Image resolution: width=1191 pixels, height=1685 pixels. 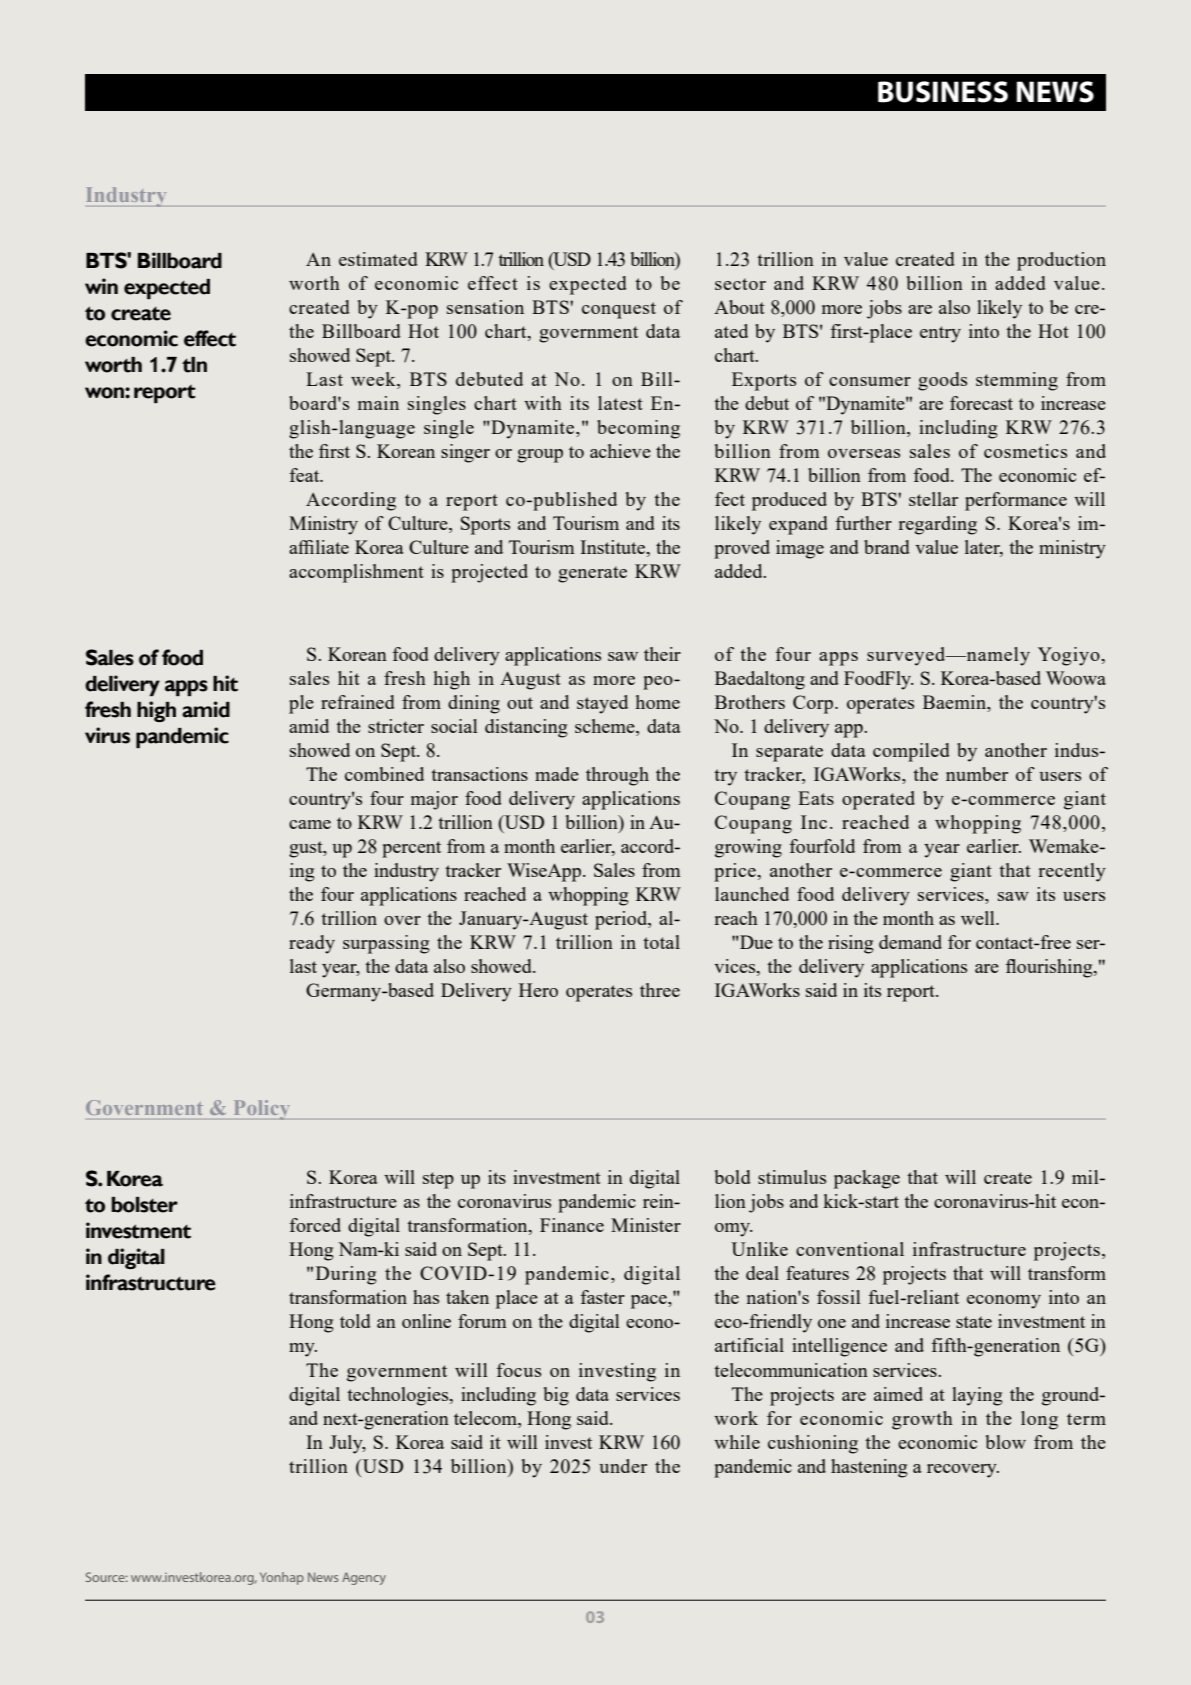 I want to click on Agency, so click(x=364, y=1578).
